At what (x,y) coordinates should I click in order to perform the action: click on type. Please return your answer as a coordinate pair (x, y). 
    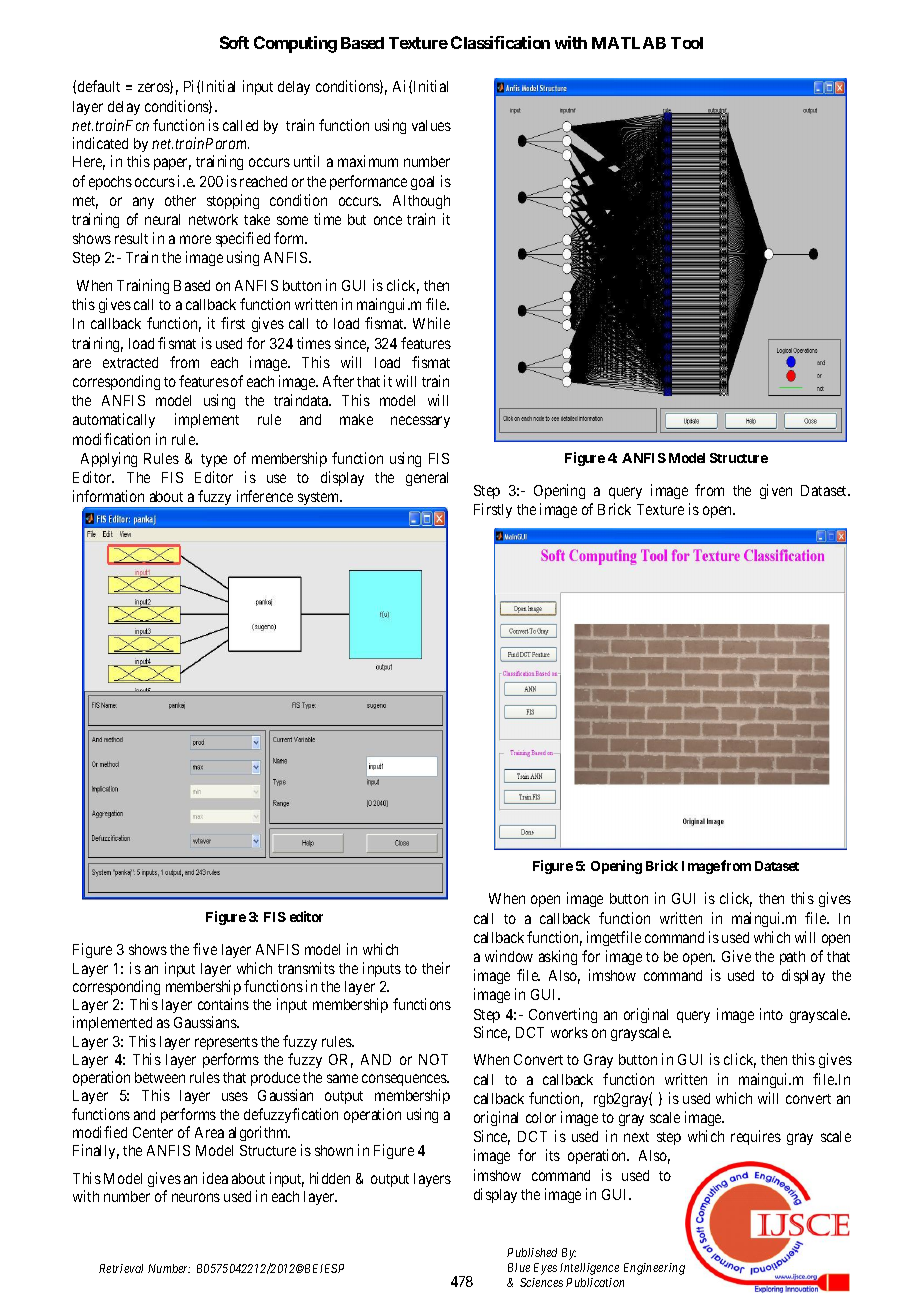
    Looking at the image, I should click on (214, 460).
